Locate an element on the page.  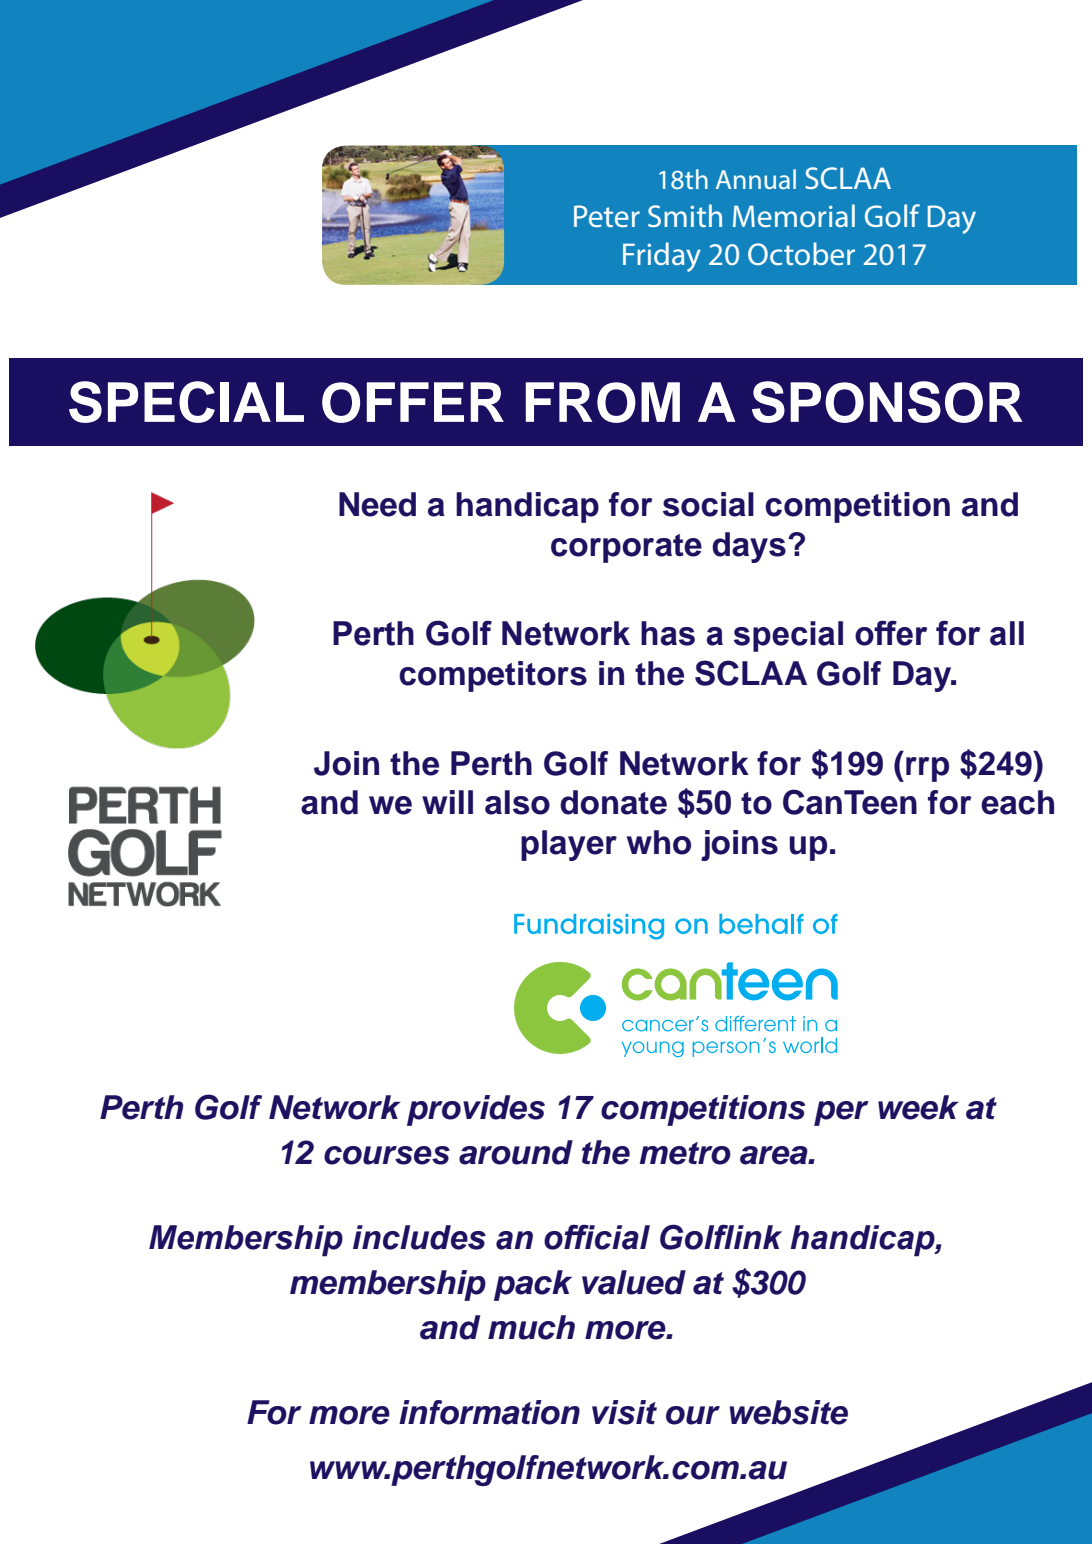
Need is located at coordinates (377, 504).
